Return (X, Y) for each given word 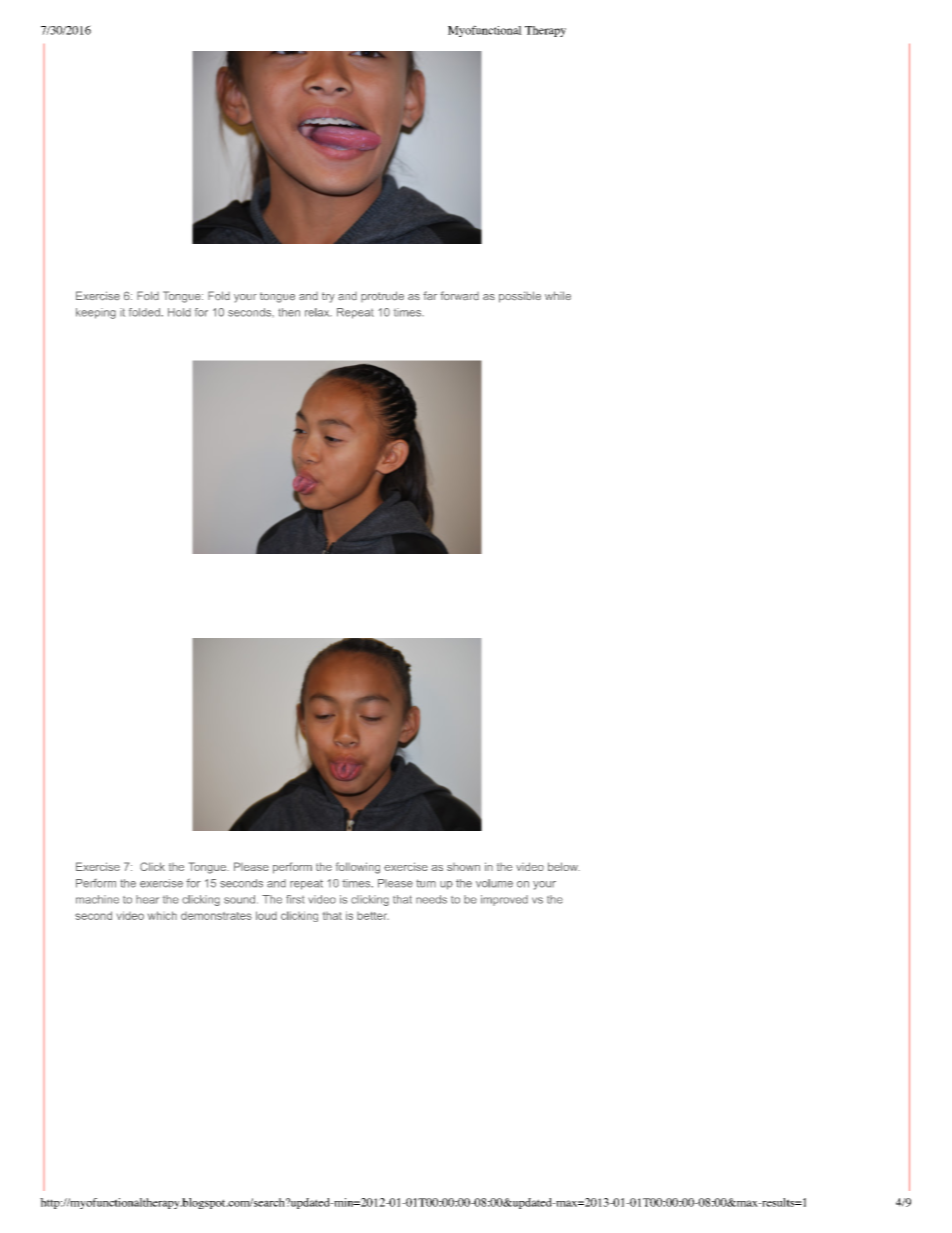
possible (520, 297)
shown (463, 867)
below (564, 866)
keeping (96, 313)
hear (147, 899)
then (289, 312)
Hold (179, 312)
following (358, 868)
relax (318, 312)
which (162, 915)
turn (426, 883)
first (295, 899)
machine (97, 899)
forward (459, 295)
